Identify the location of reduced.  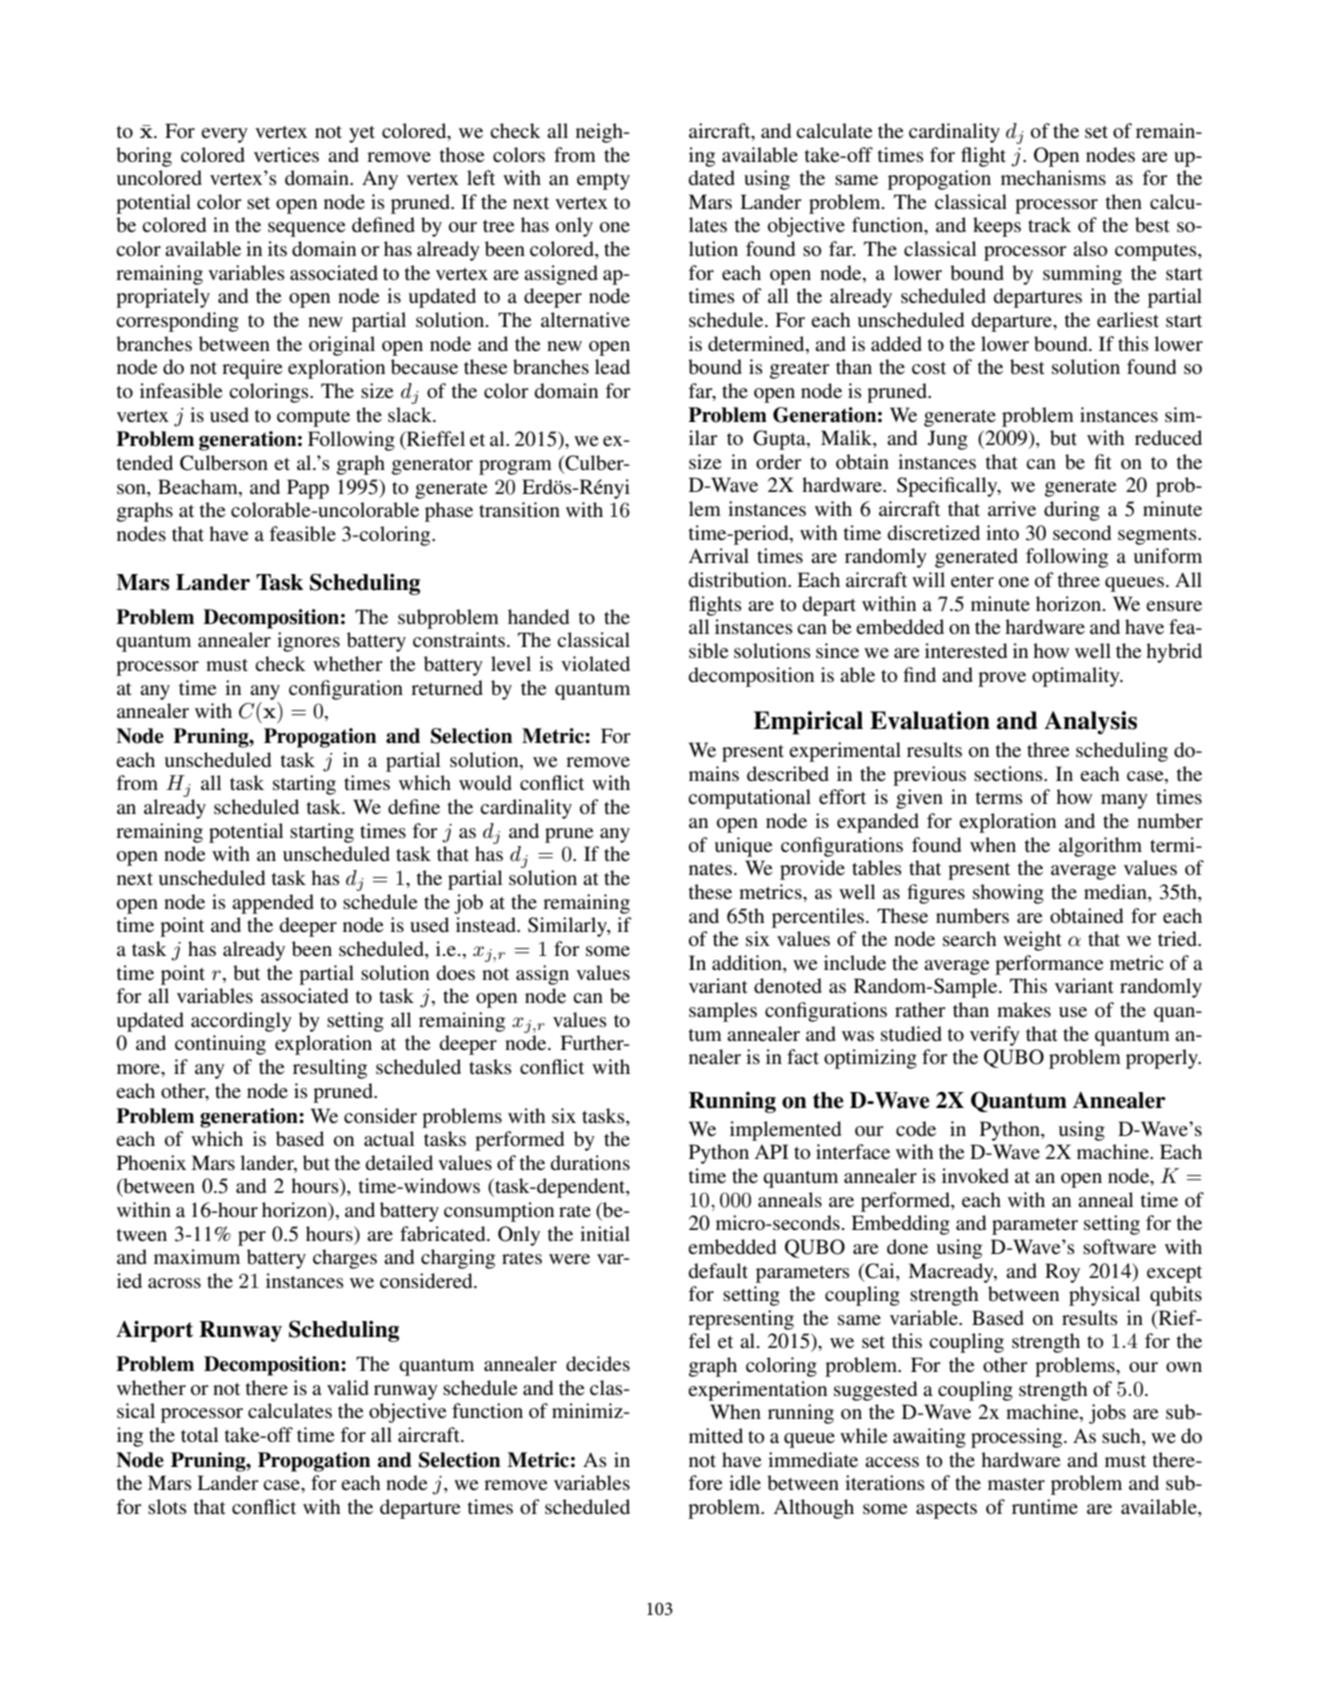
(1168, 438).
